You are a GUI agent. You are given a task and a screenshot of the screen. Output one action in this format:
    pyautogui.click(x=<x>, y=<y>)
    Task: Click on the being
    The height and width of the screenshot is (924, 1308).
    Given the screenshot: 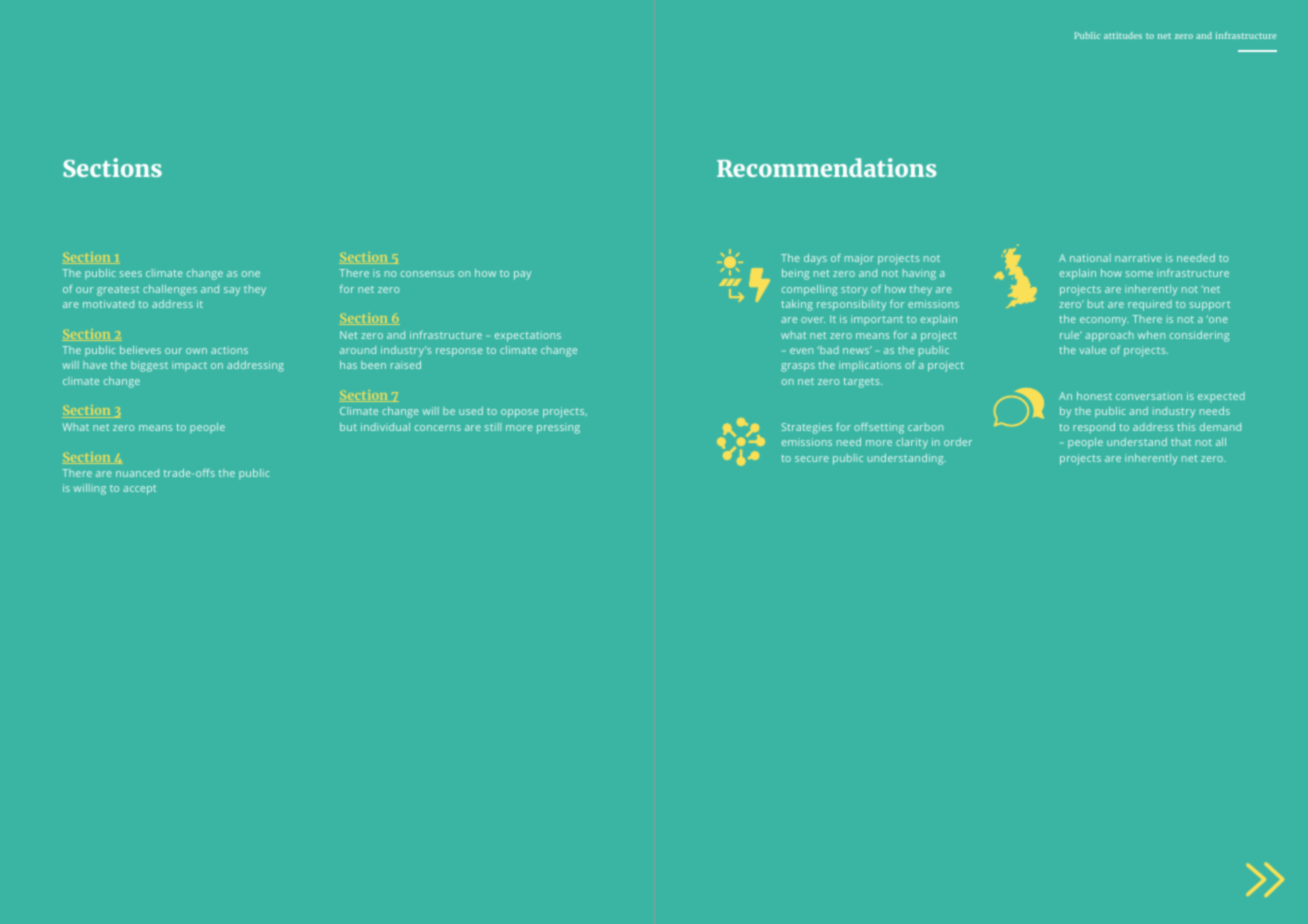 What is the action you would take?
    pyautogui.click(x=795, y=274)
